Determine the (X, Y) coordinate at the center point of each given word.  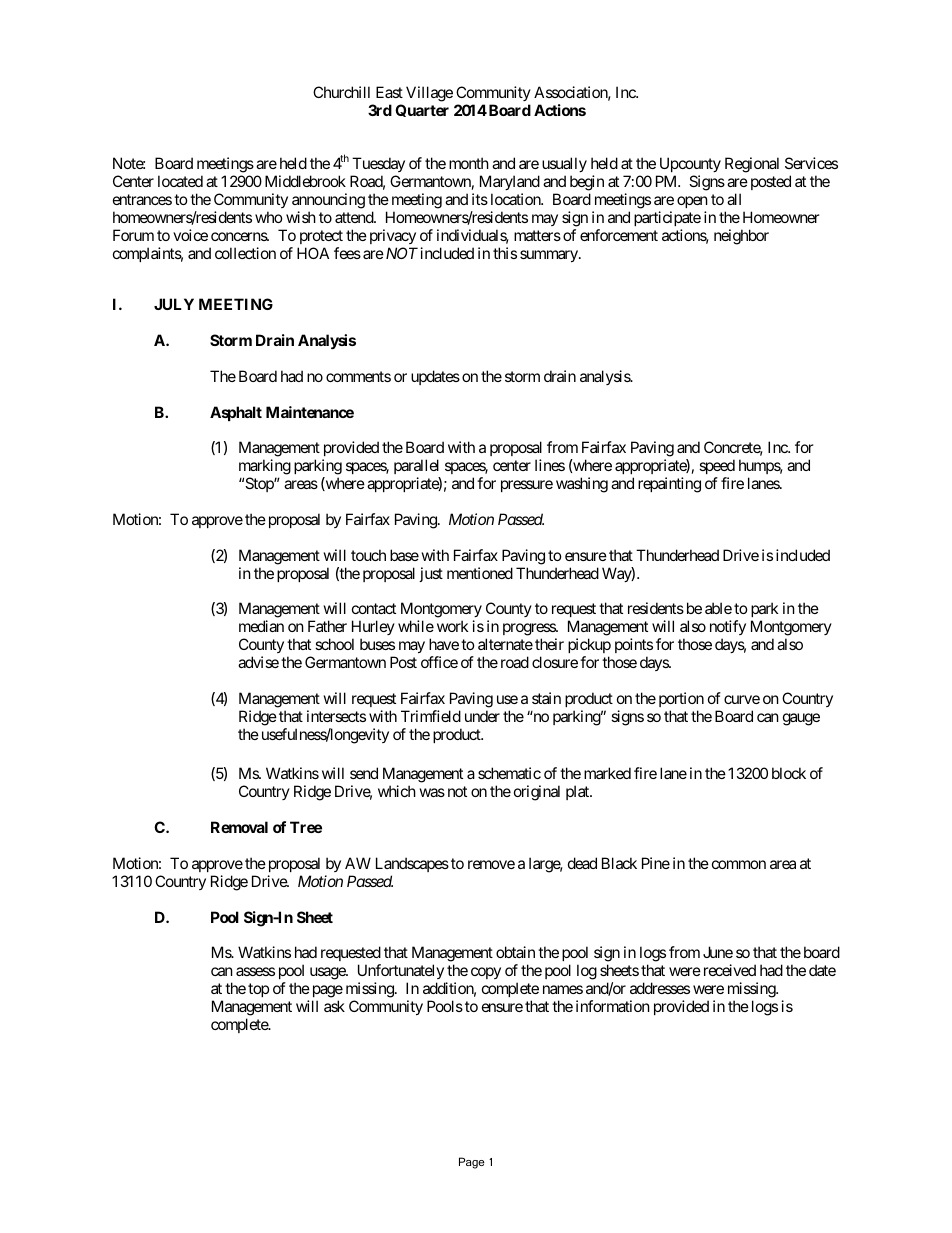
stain (546, 698)
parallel (417, 468)
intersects (336, 716)
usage (328, 973)
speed (717, 468)
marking (265, 468)
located (180, 181)
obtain (515, 952)
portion (681, 699)
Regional (752, 165)
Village (429, 94)
